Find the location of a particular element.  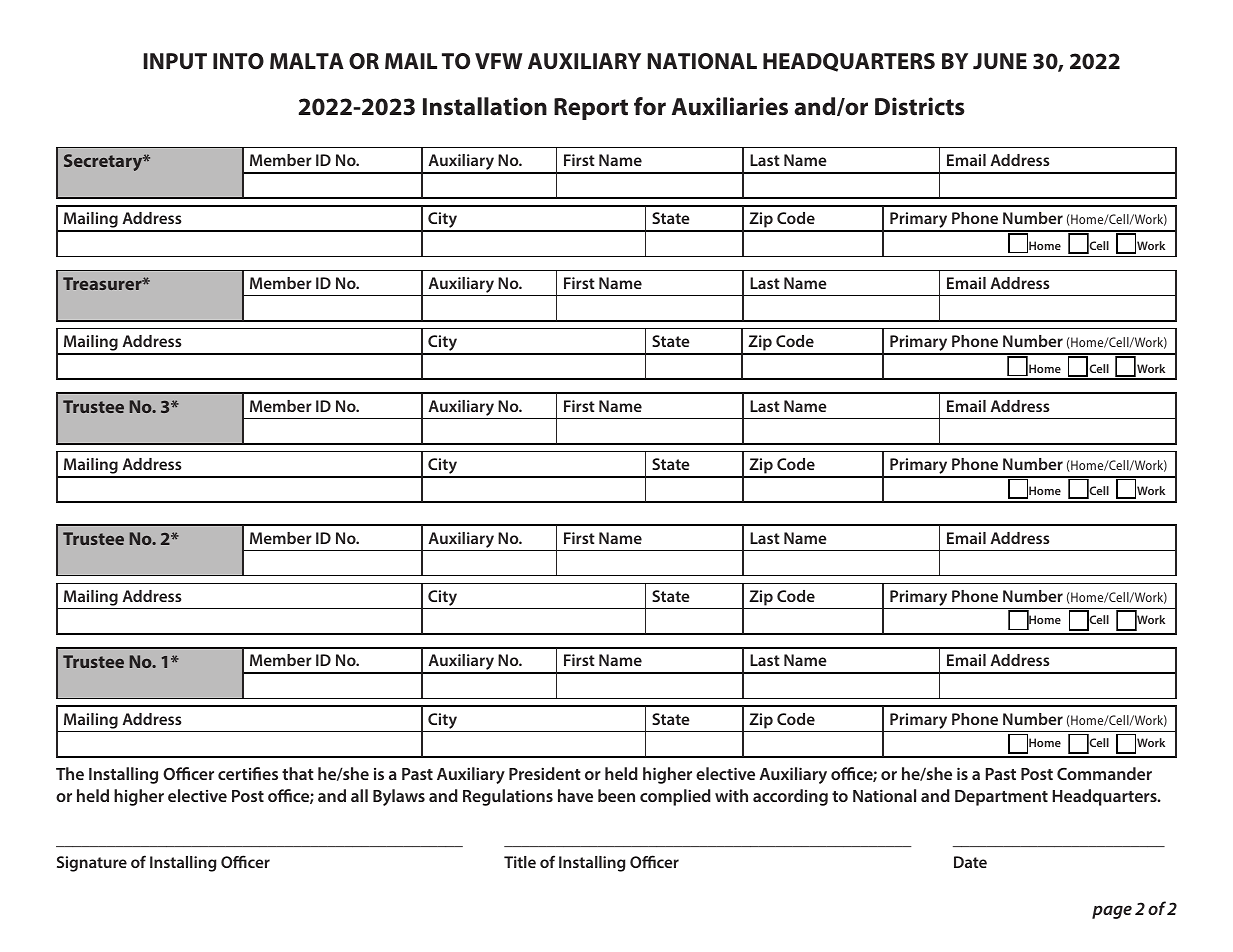

Report is located at coordinates (591, 109).
